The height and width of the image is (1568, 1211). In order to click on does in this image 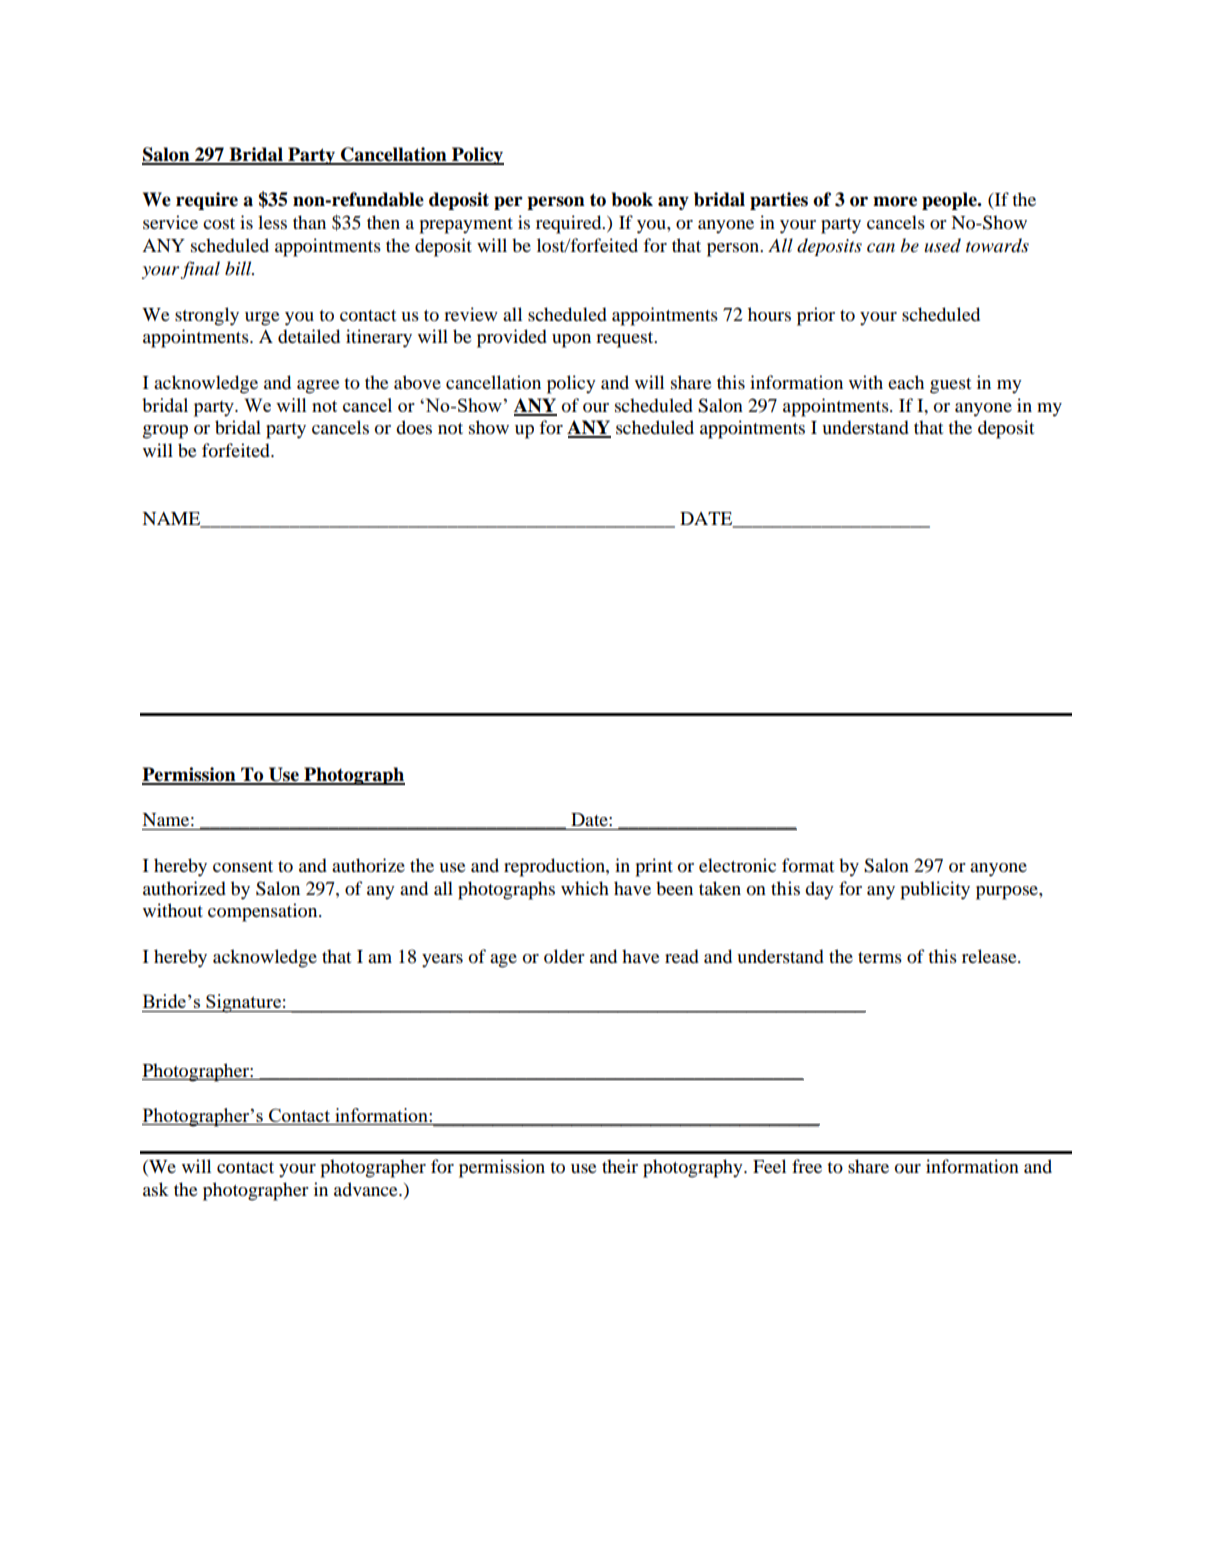, I will do `click(414, 427)`.
